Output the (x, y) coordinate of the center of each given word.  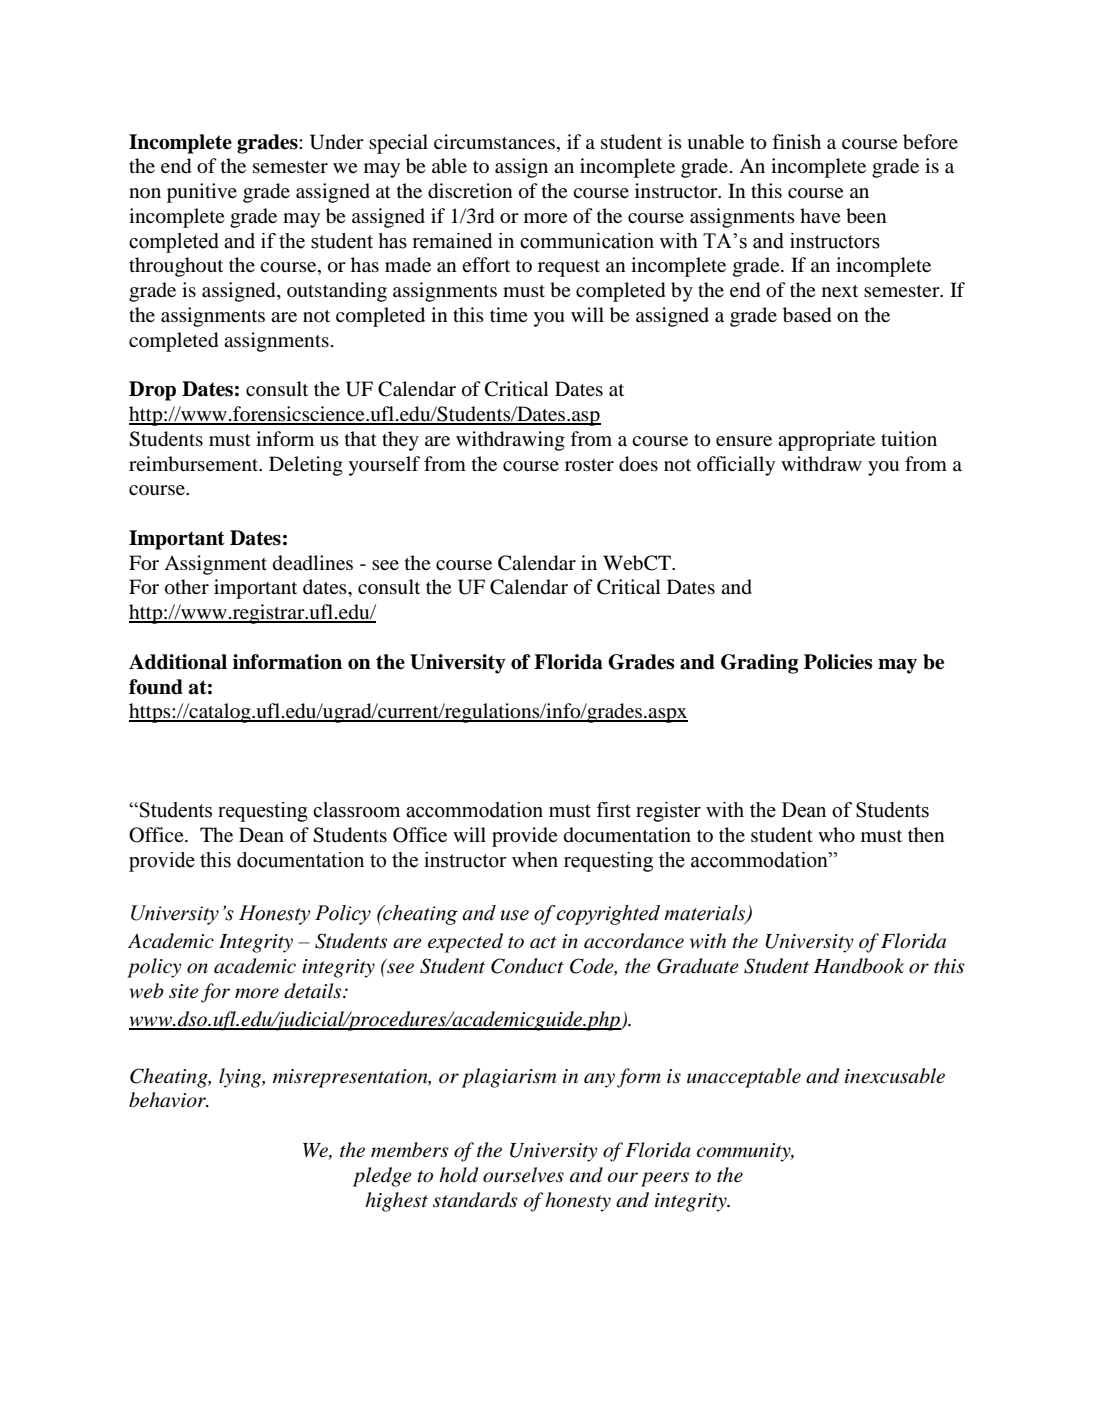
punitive (202, 193)
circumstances (494, 141)
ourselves (523, 1175)
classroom (356, 810)
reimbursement (195, 464)
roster (589, 465)
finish (796, 141)
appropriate (826, 441)
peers (665, 1179)
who (836, 835)
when (535, 860)
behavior (169, 1100)
